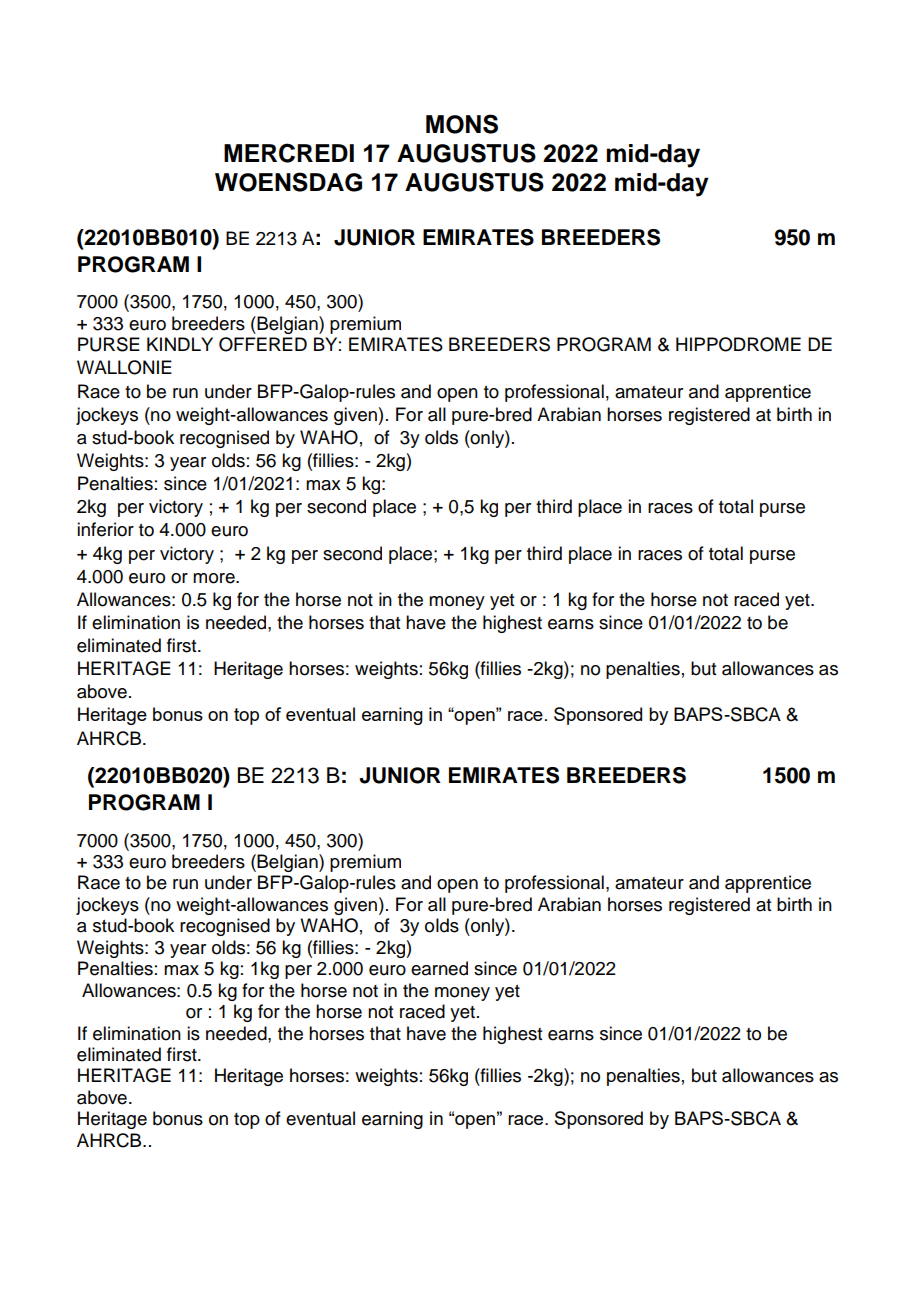  Describe the element at coordinates (439, 968) in the screenshot. I see `earned` at that location.
